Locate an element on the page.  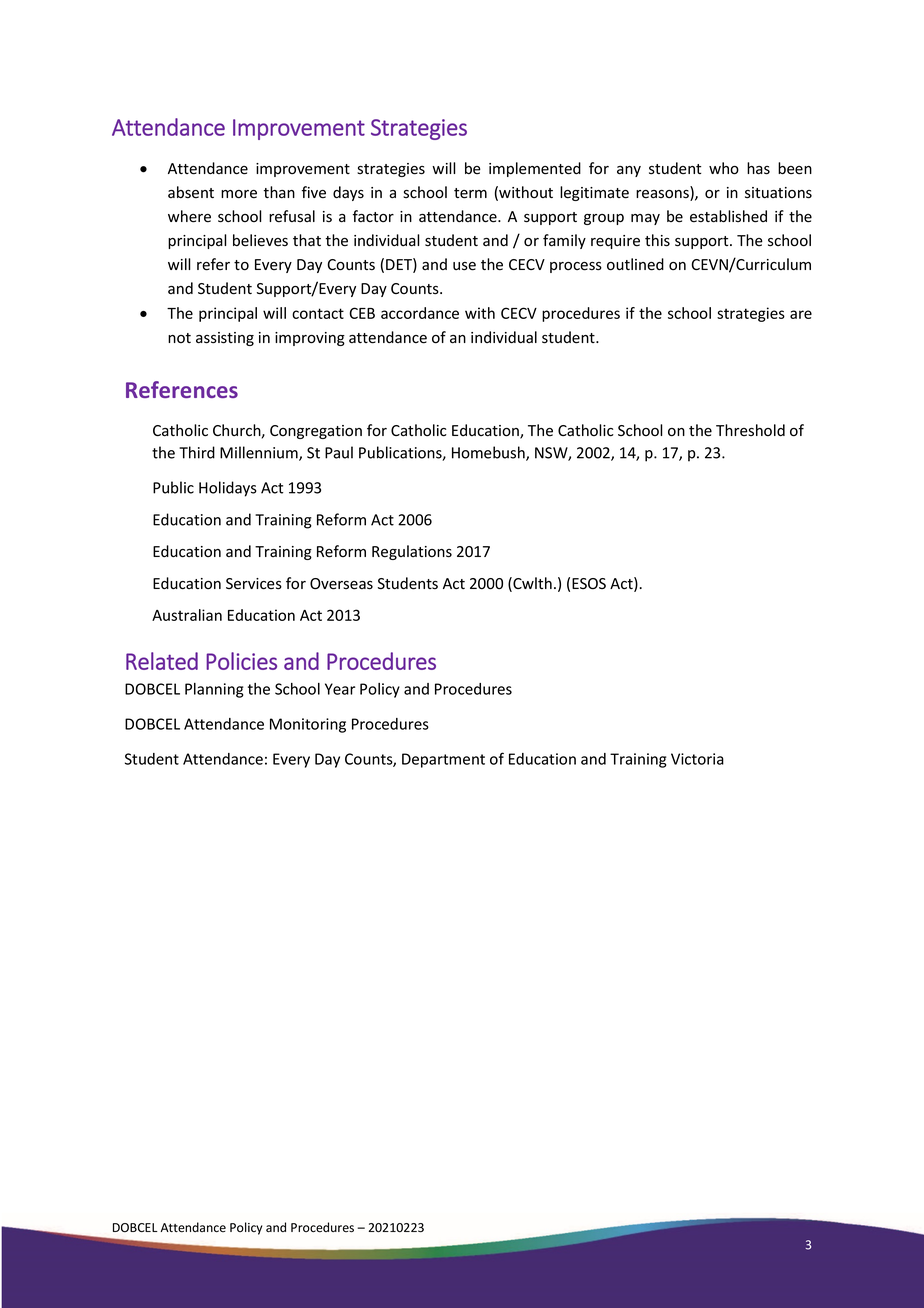
Threshold is located at coordinates (750, 430).
